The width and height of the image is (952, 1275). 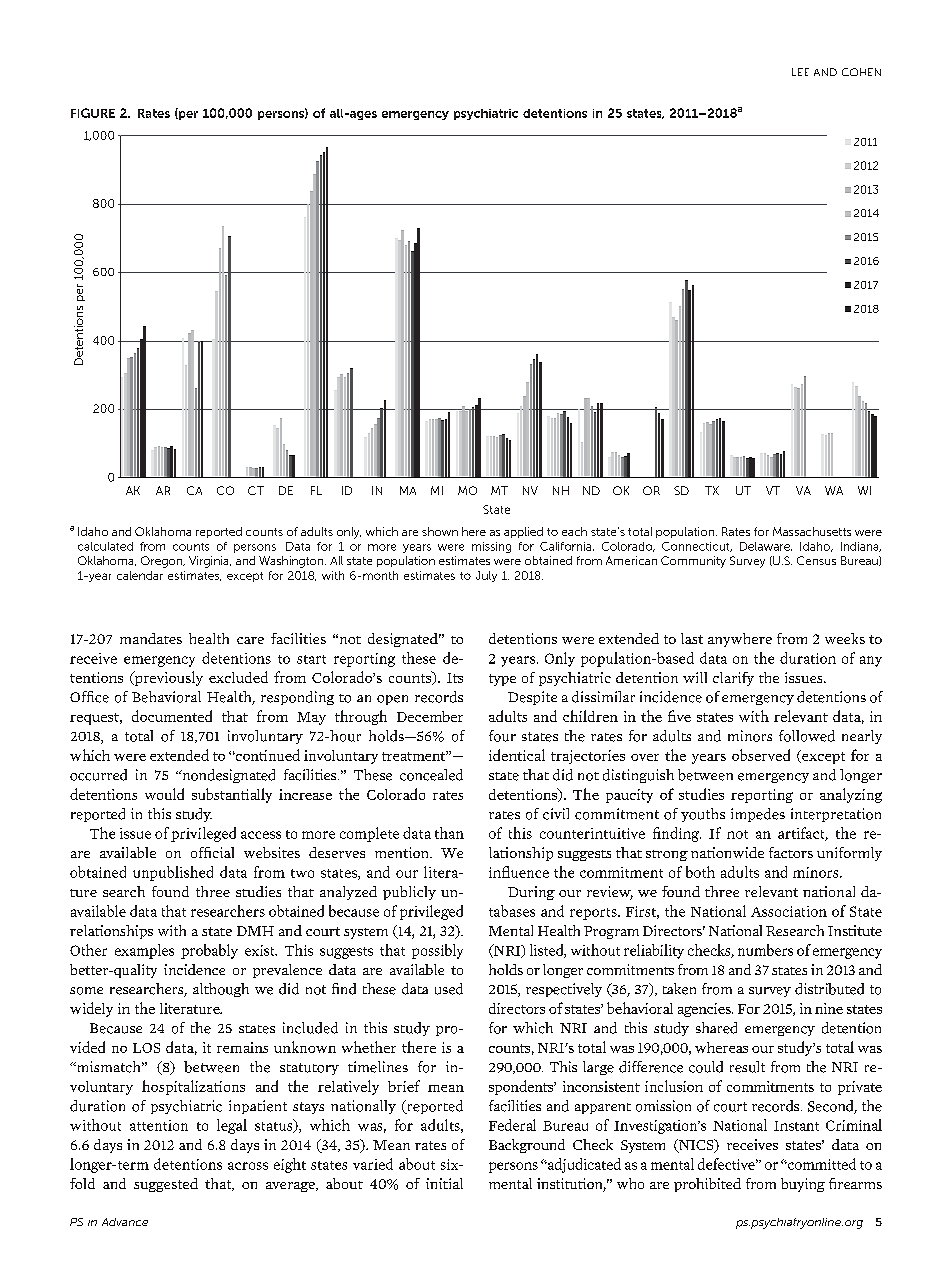 I want to click on shown, so click(x=440, y=531).
